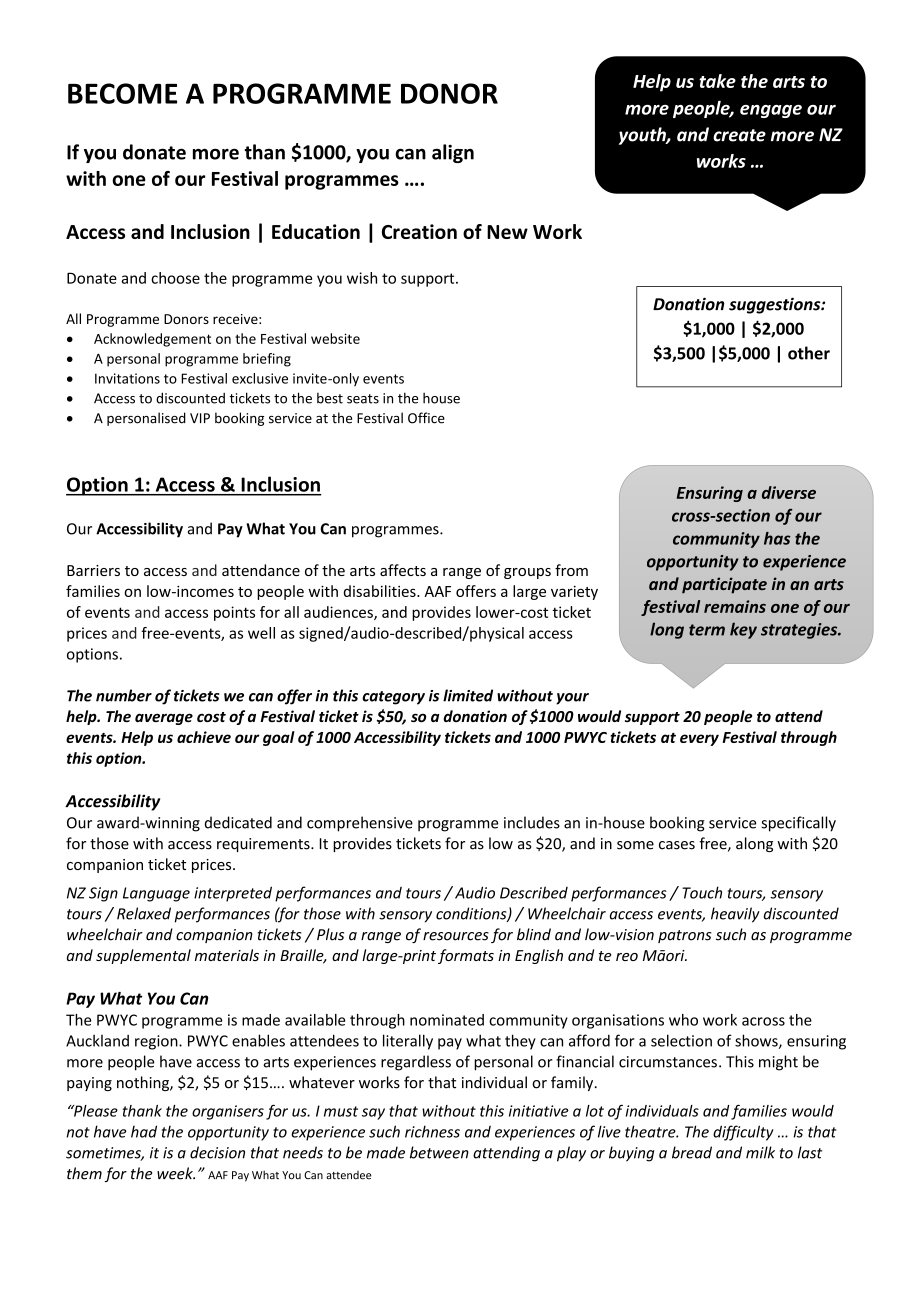 The width and height of the document is (924, 1308). I want to click on term, so click(707, 630).
